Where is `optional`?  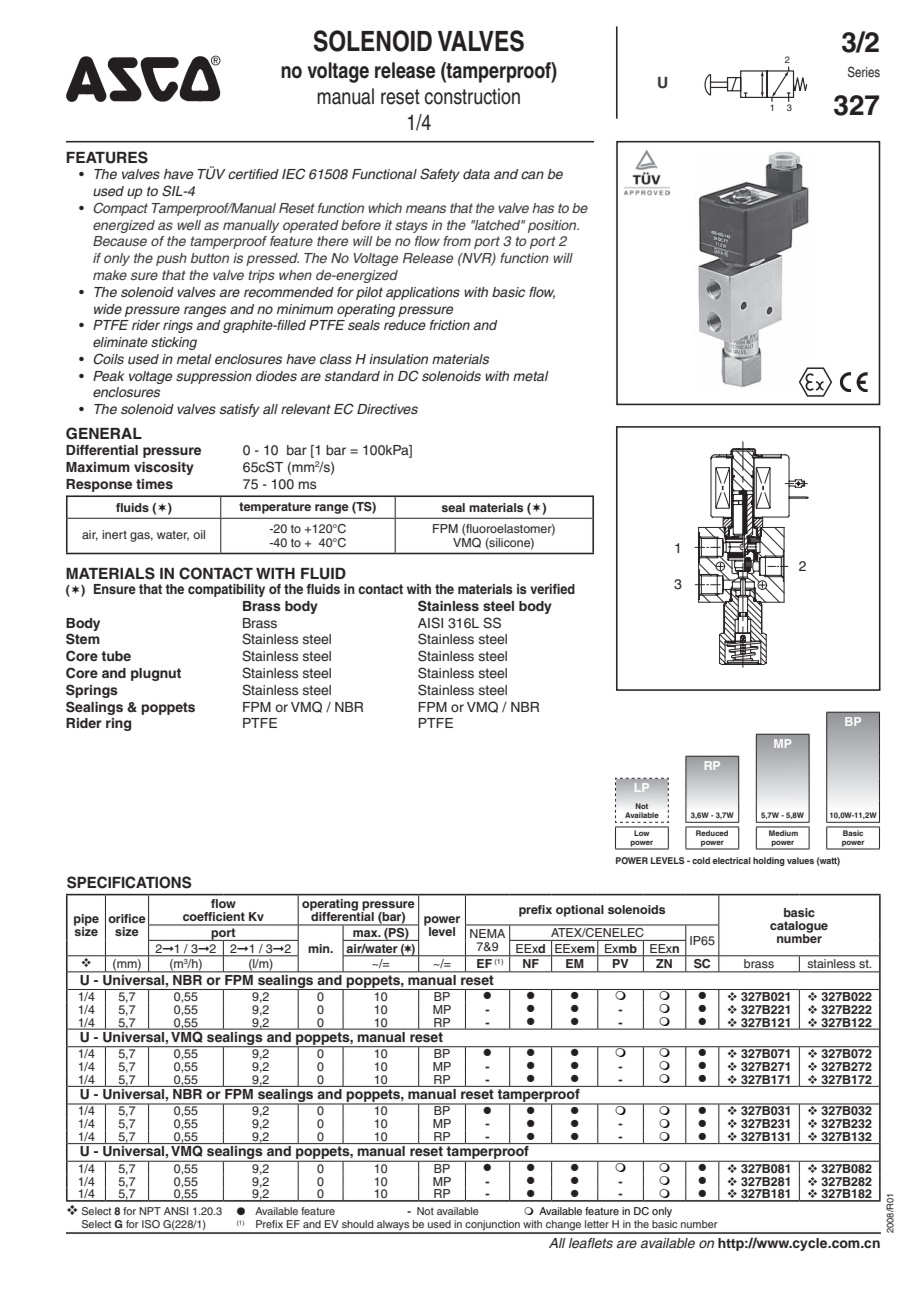
optional is located at coordinates (580, 911).
